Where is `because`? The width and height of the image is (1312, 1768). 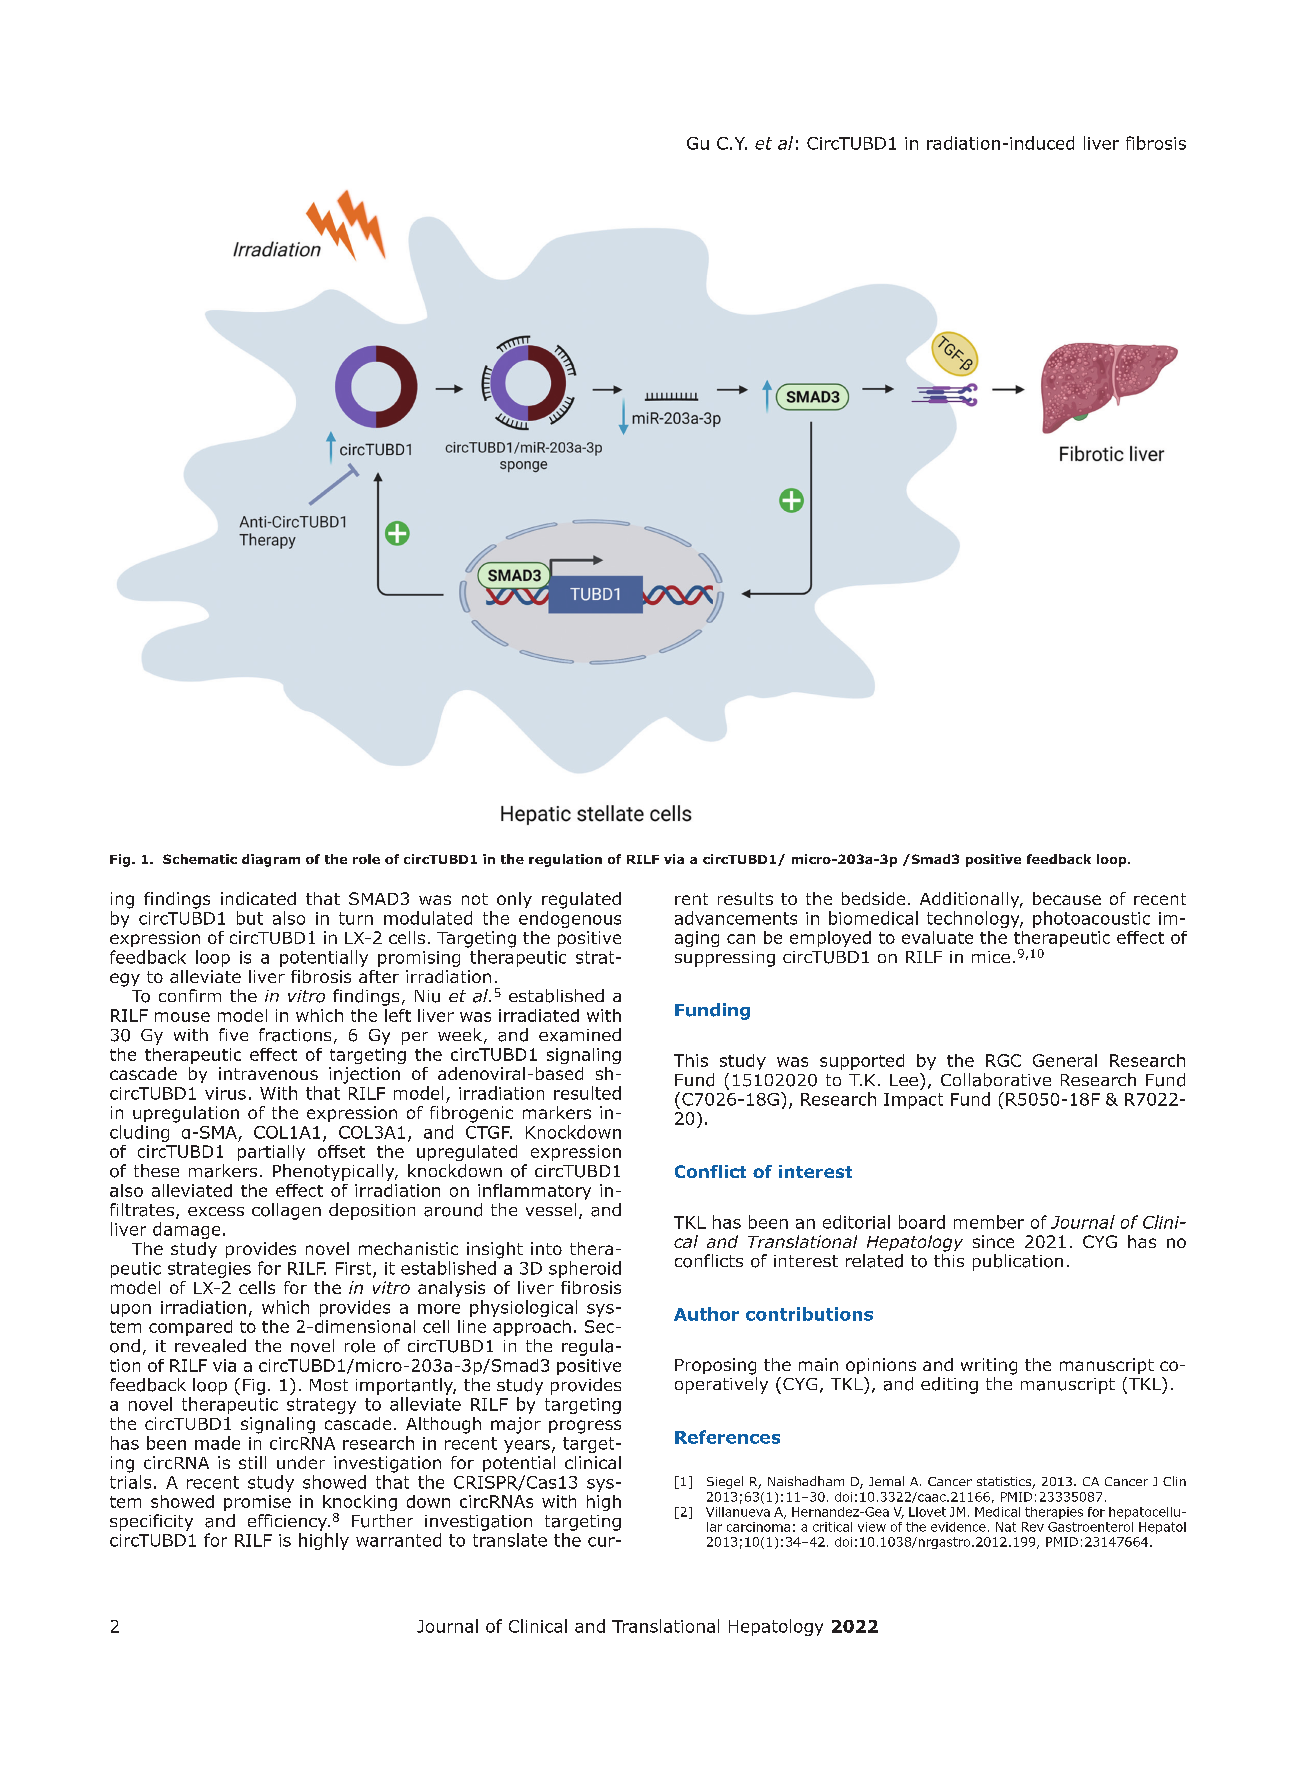 because is located at coordinates (1067, 898).
